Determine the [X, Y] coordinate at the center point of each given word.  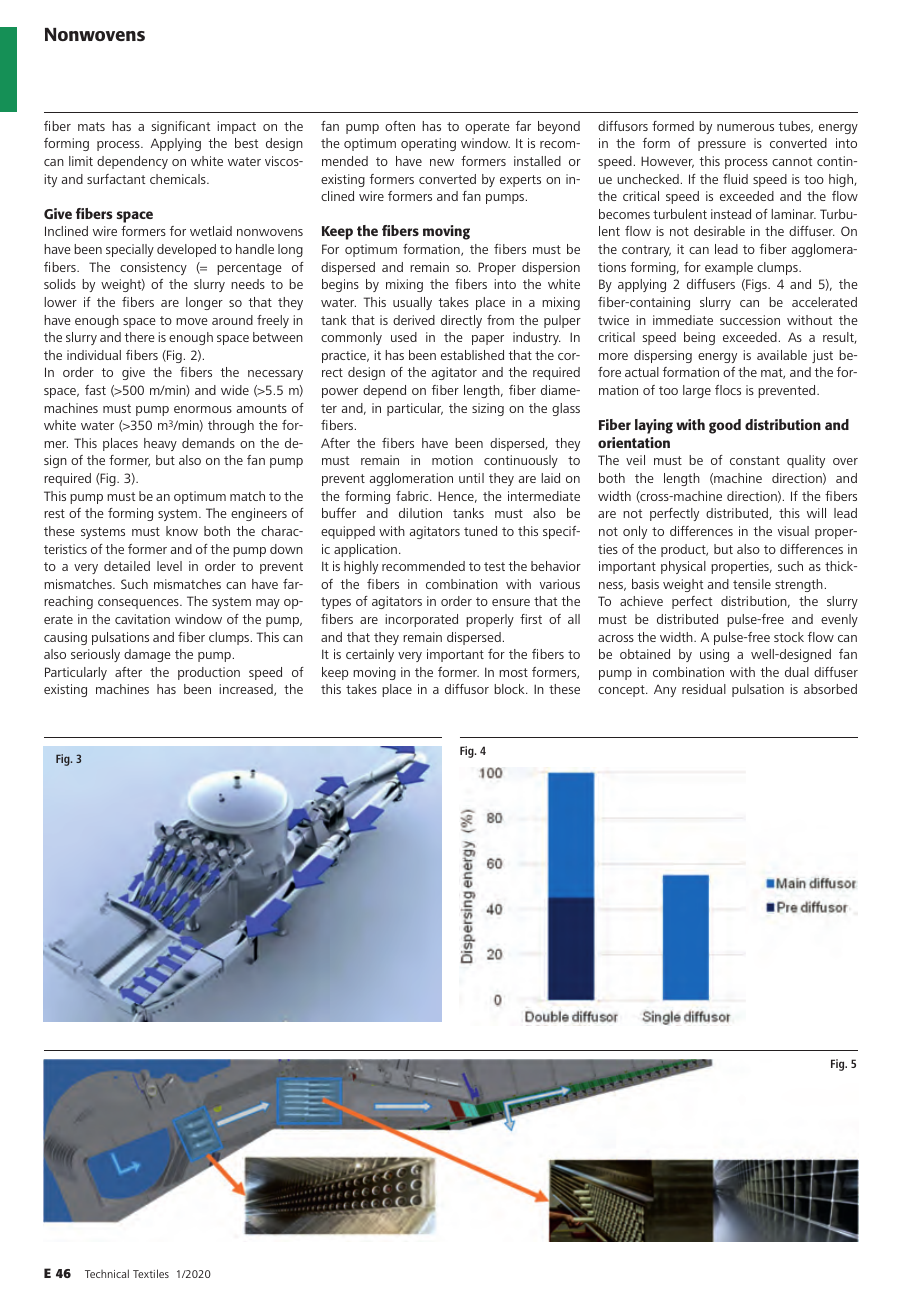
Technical [107, 1273]
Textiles [151, 1273]
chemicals [179, 179]
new [442, 162]
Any [665, 690]
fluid [735, 179]
